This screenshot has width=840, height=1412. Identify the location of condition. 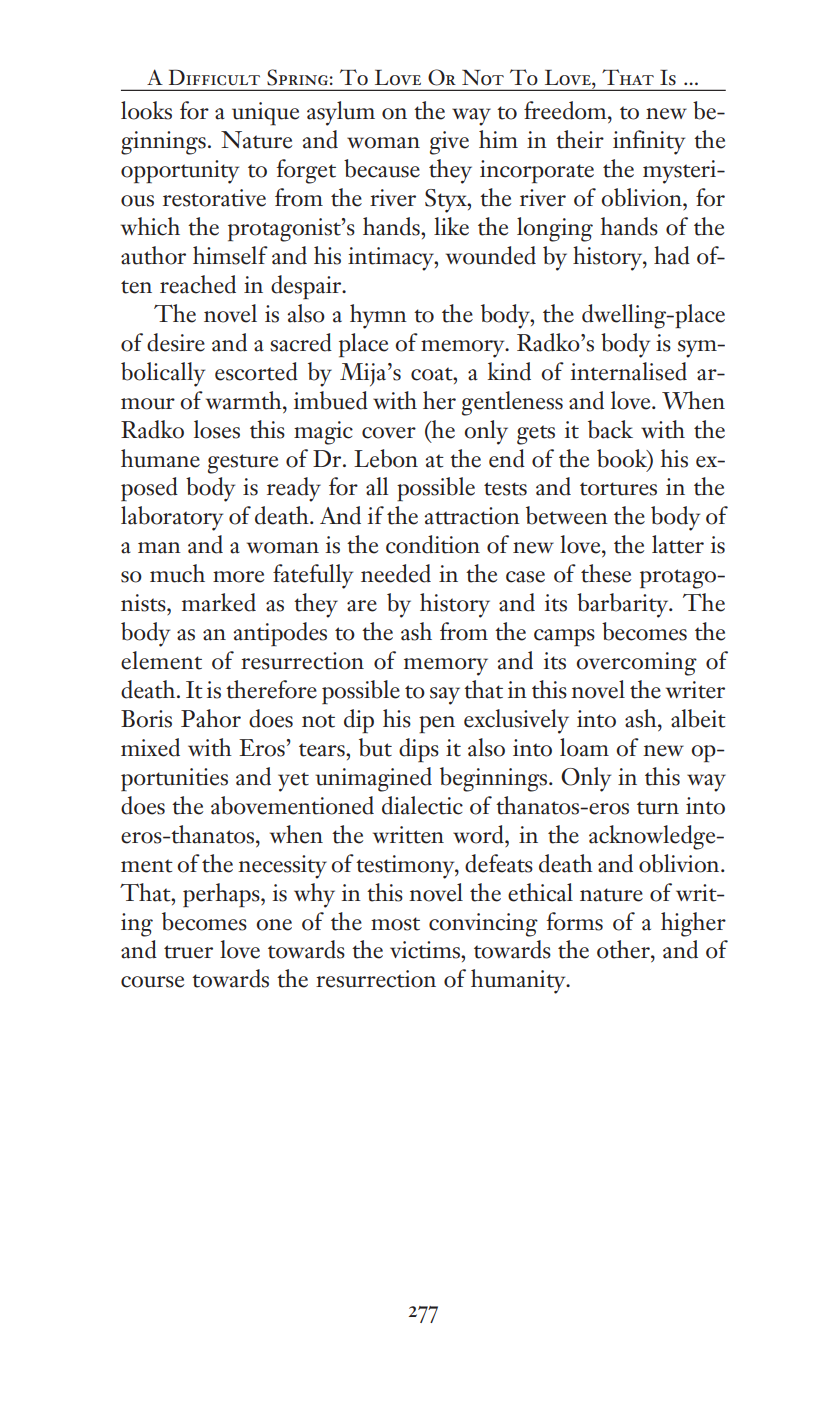
(433, 544).
